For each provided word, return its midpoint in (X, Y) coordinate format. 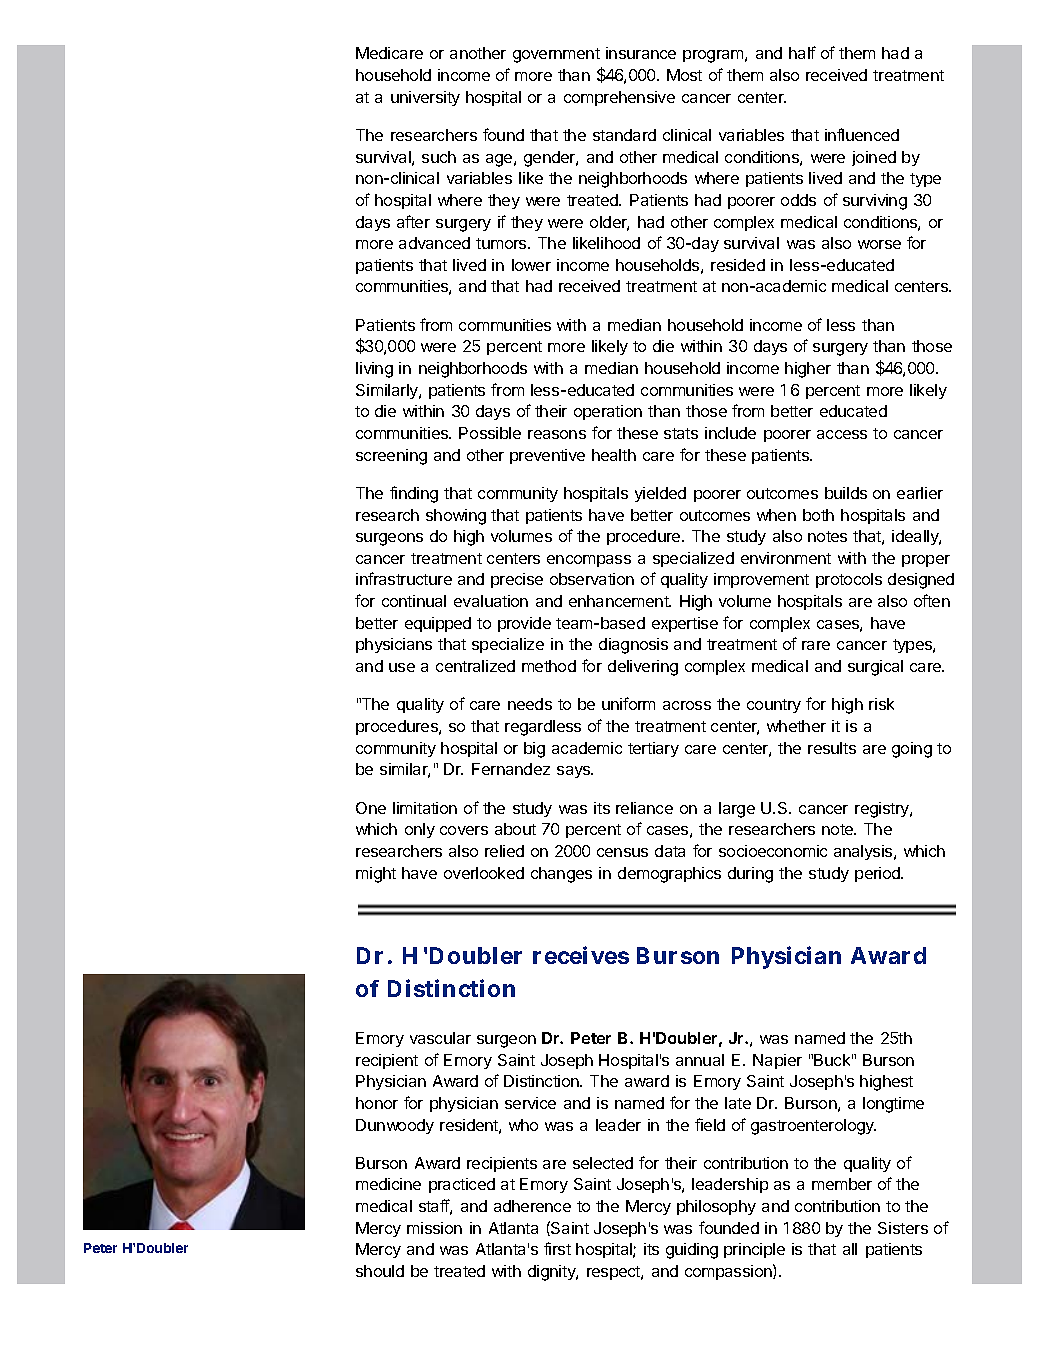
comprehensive (619, 98)
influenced (862, 134)
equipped (438, 624)
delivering (643, 668)
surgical (875, 668)
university (425, 98)
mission (434, 1228)
